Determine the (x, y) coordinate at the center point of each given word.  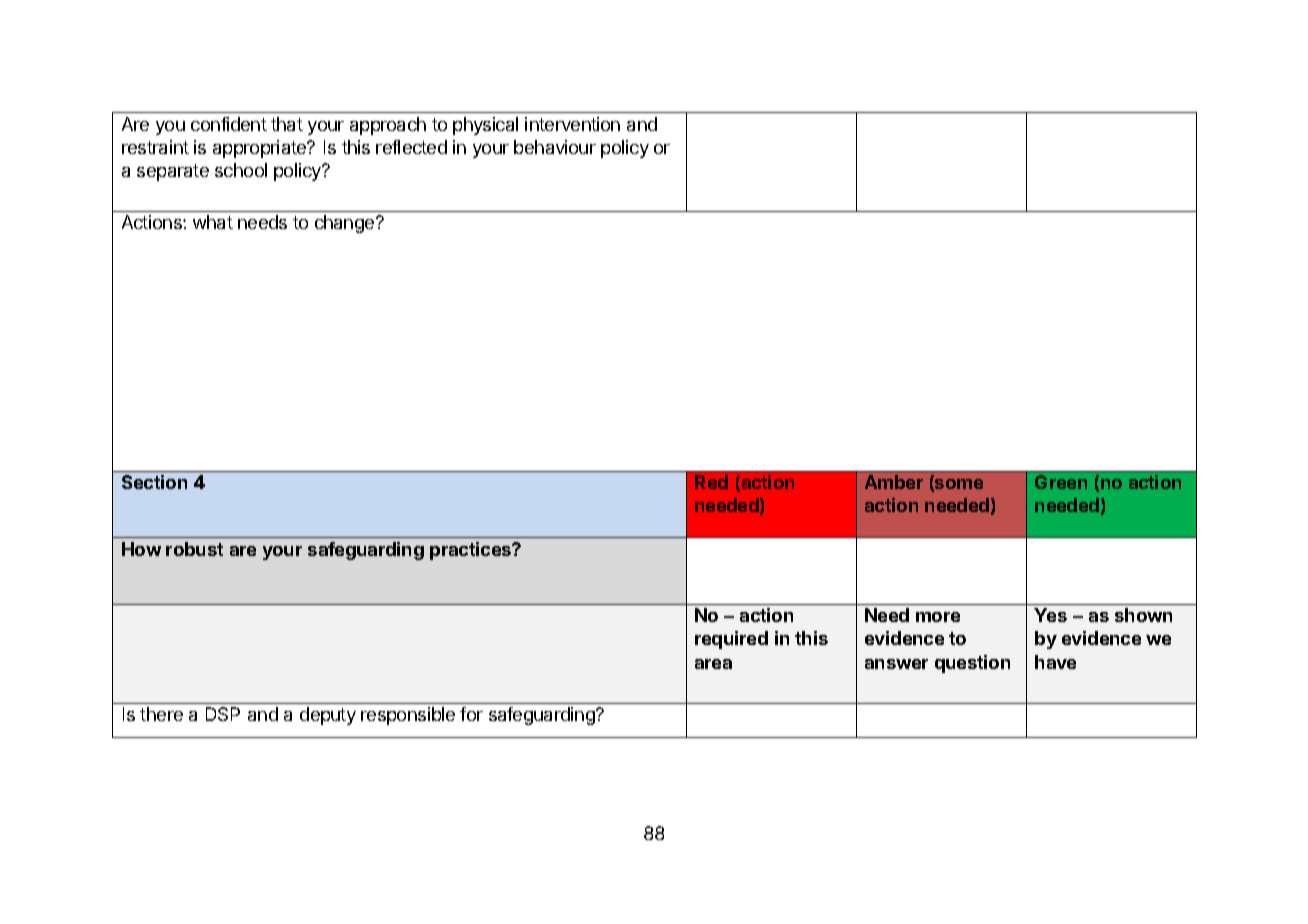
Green (1061, 482)
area (713, 664)
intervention (572, 124)
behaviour (555, 147)
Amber (894, 482)
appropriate (260, 149)
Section (154, 482)
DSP (223, 714)
